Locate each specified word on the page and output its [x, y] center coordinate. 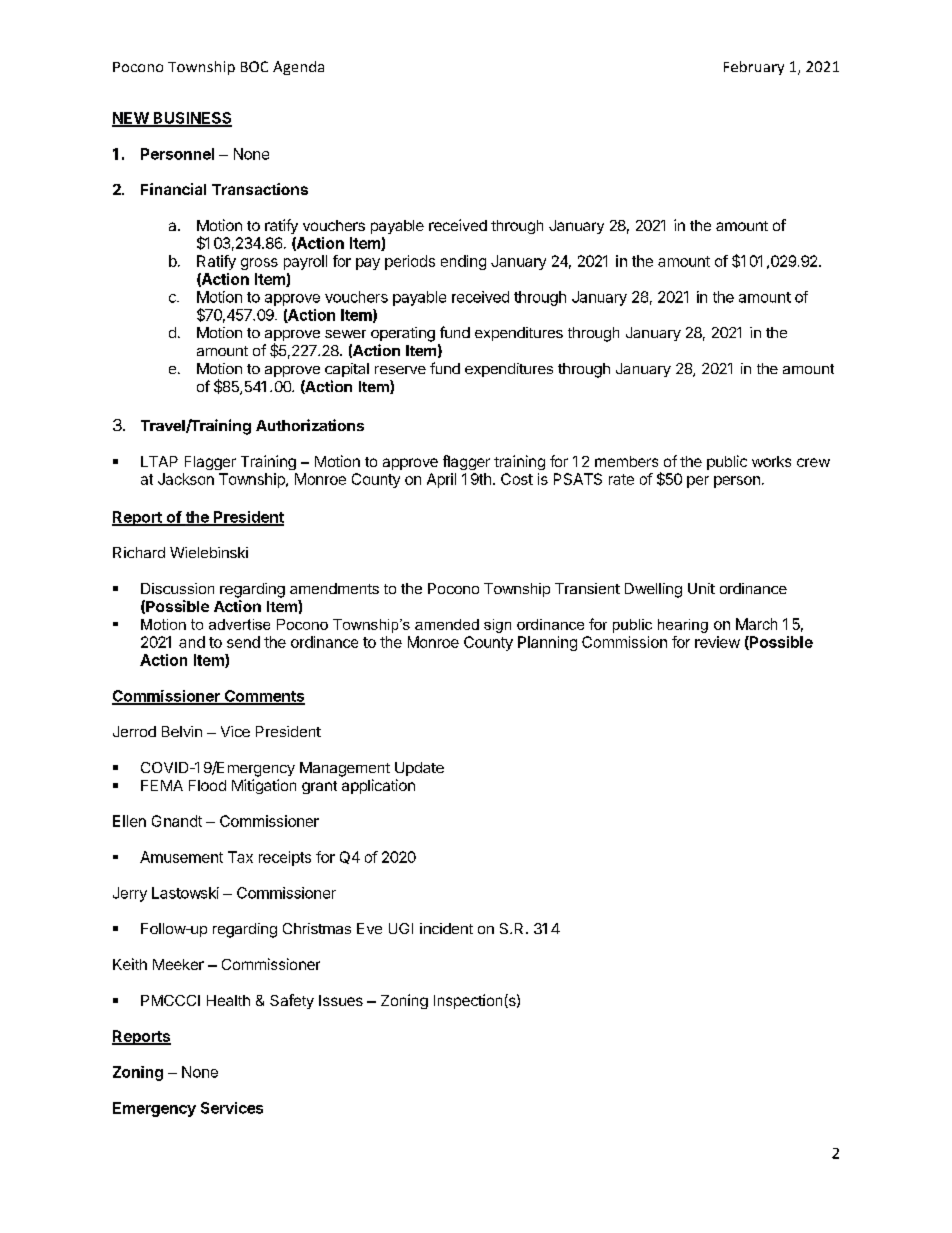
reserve [400, 370]
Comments [263, 697]
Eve [369, 928]
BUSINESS [191, 119]
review [717, 642]
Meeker [178, 964]
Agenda [298, 68]
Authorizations [310, 425]
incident [446, 928]
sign [497, 626]
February [754, 68]
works [771, 461]
